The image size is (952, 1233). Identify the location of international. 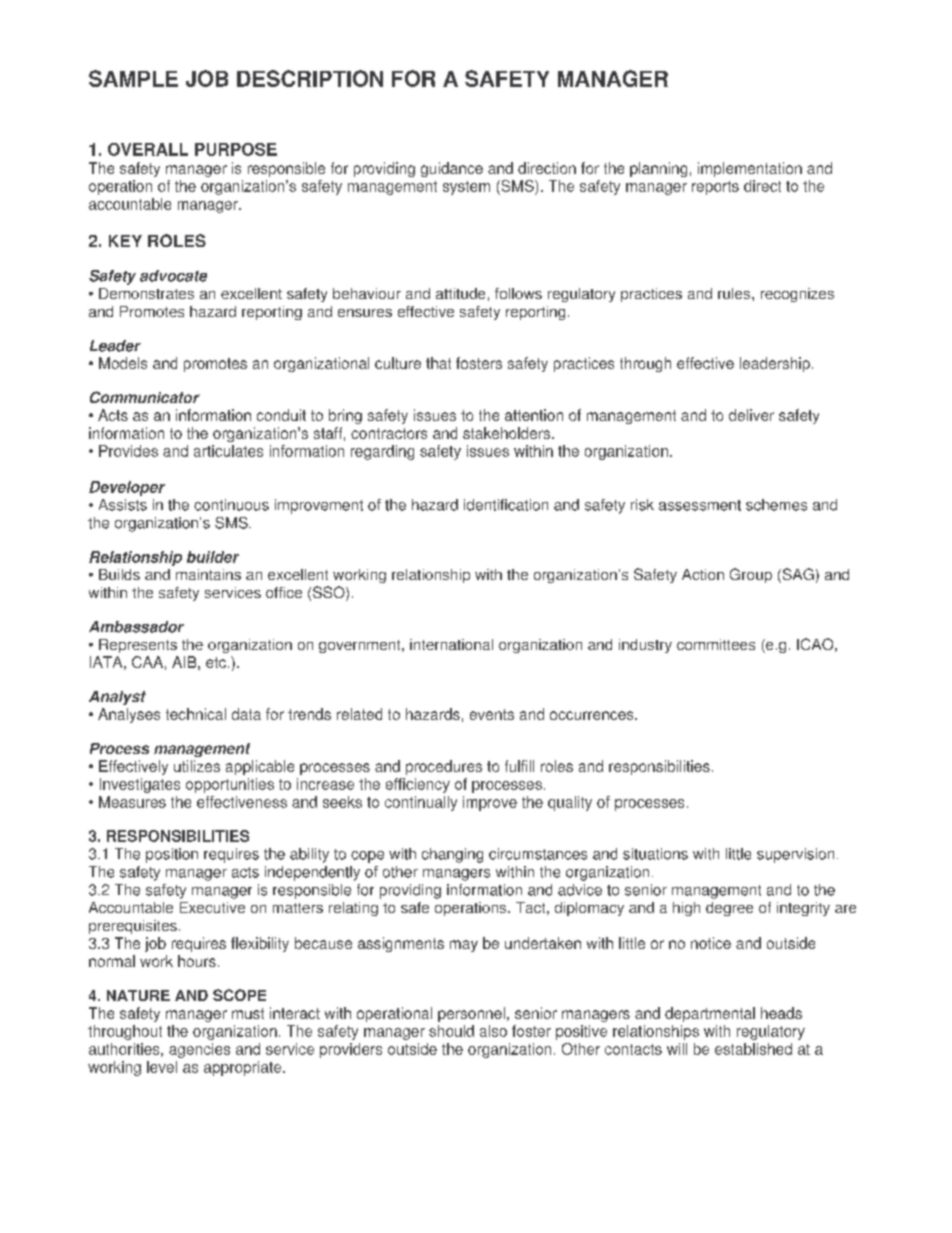
(451, 644).
